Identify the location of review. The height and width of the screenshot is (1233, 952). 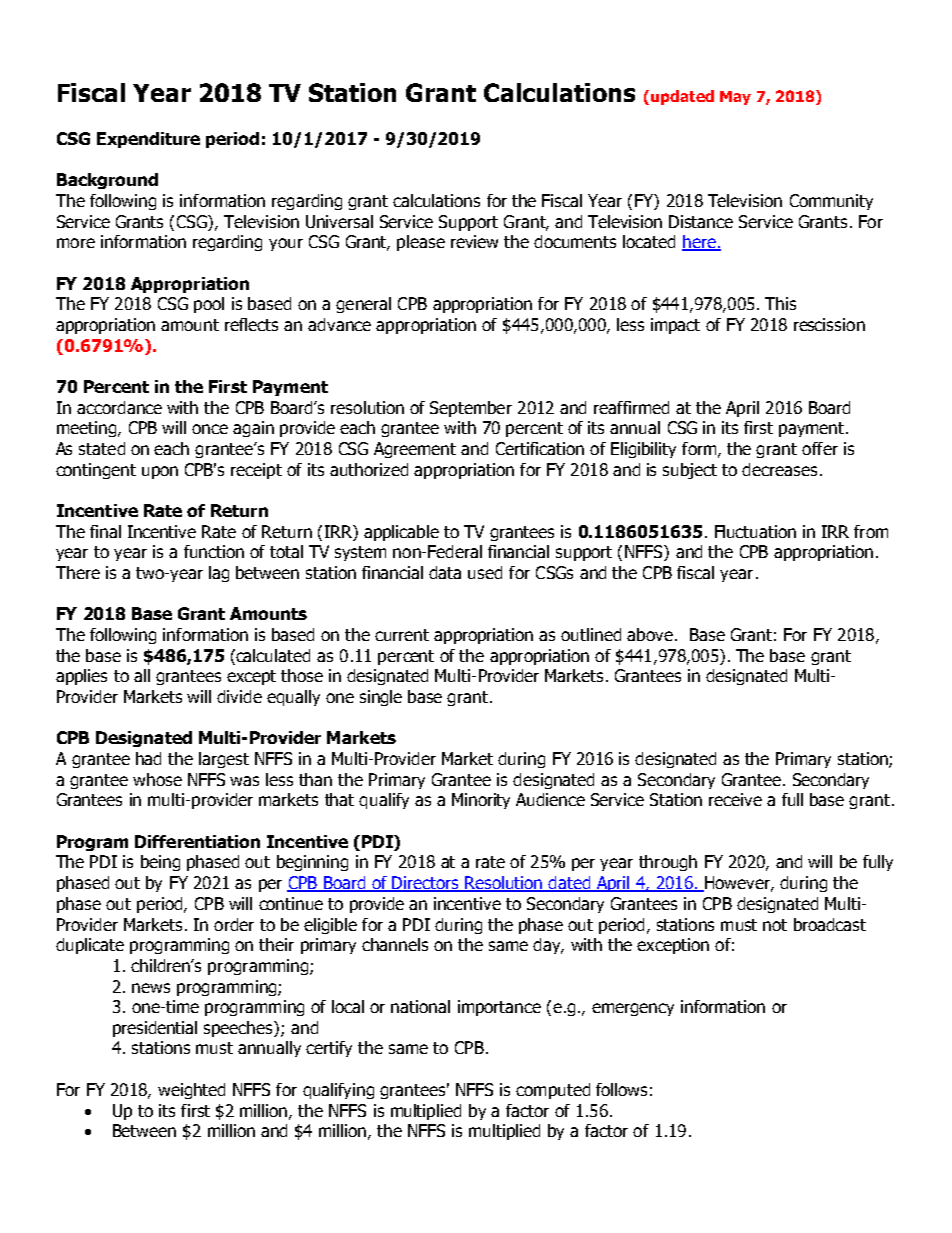
(474, 241).
